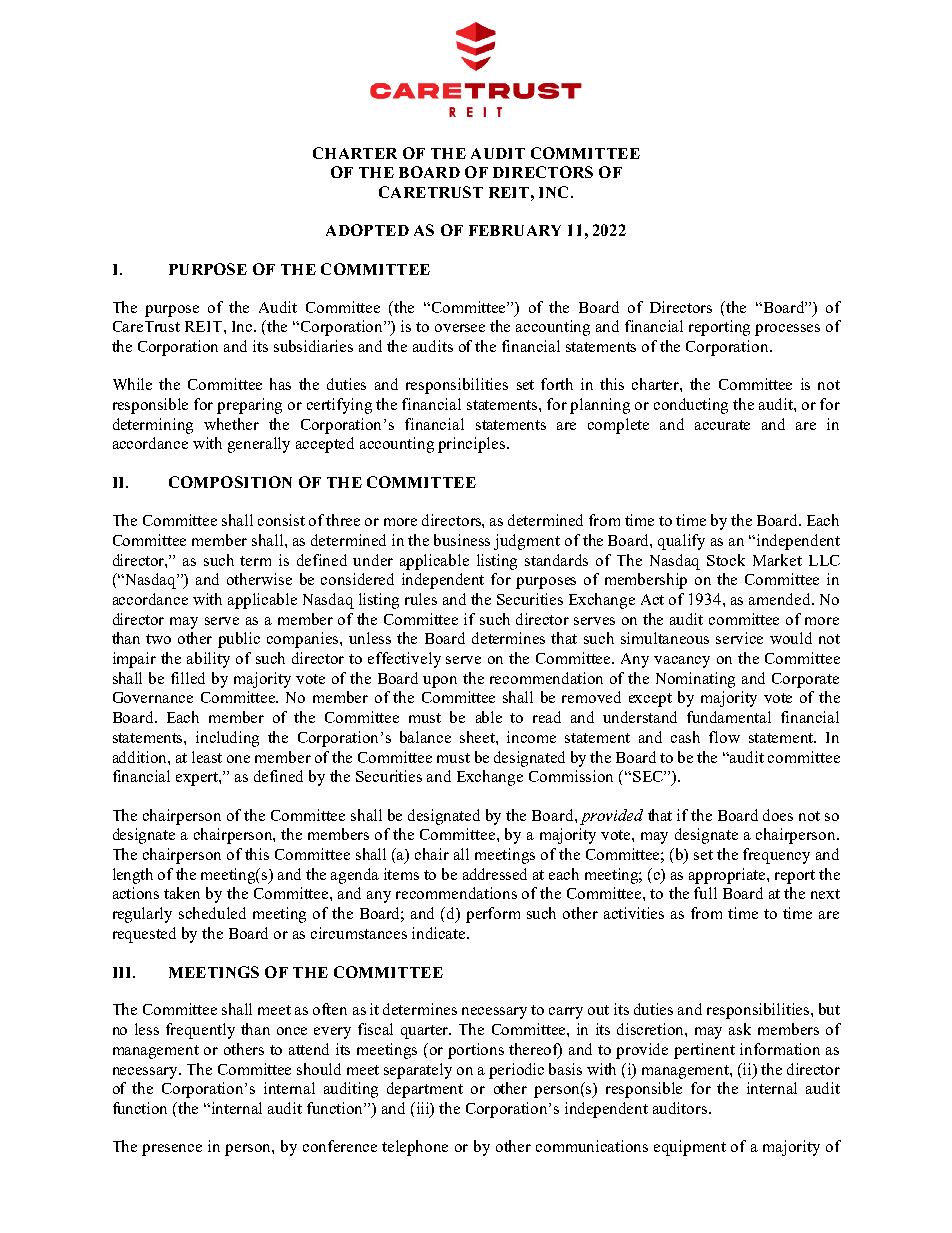 Image resolution: width=952 pixels, height=1233 pixels. I want to click on processes, so click(787, 330).
